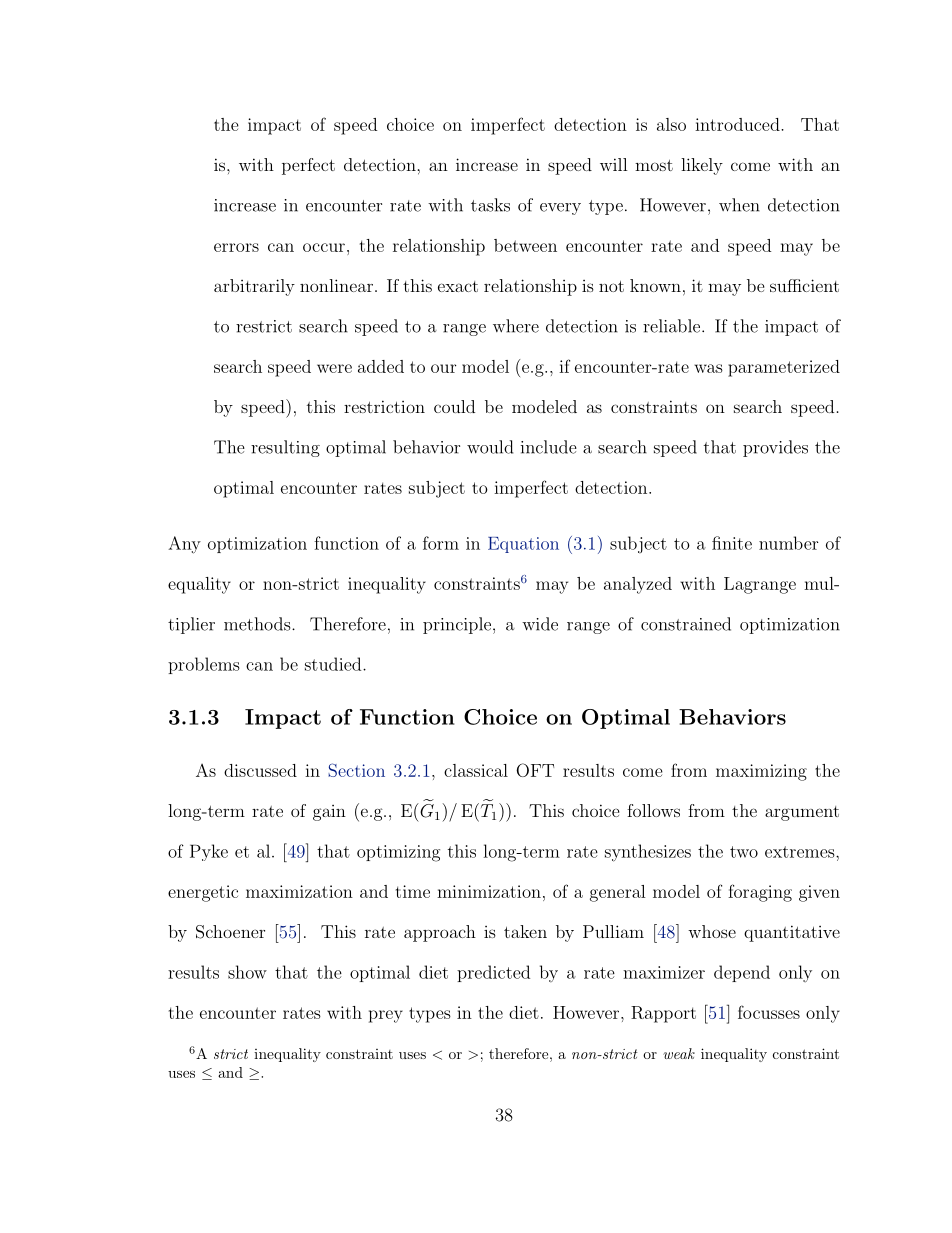 The width and height of the screenshot is (952, 1233). Describe the element at coordinates (493, 973) in the screenshot. I see `predicted` at that location.
